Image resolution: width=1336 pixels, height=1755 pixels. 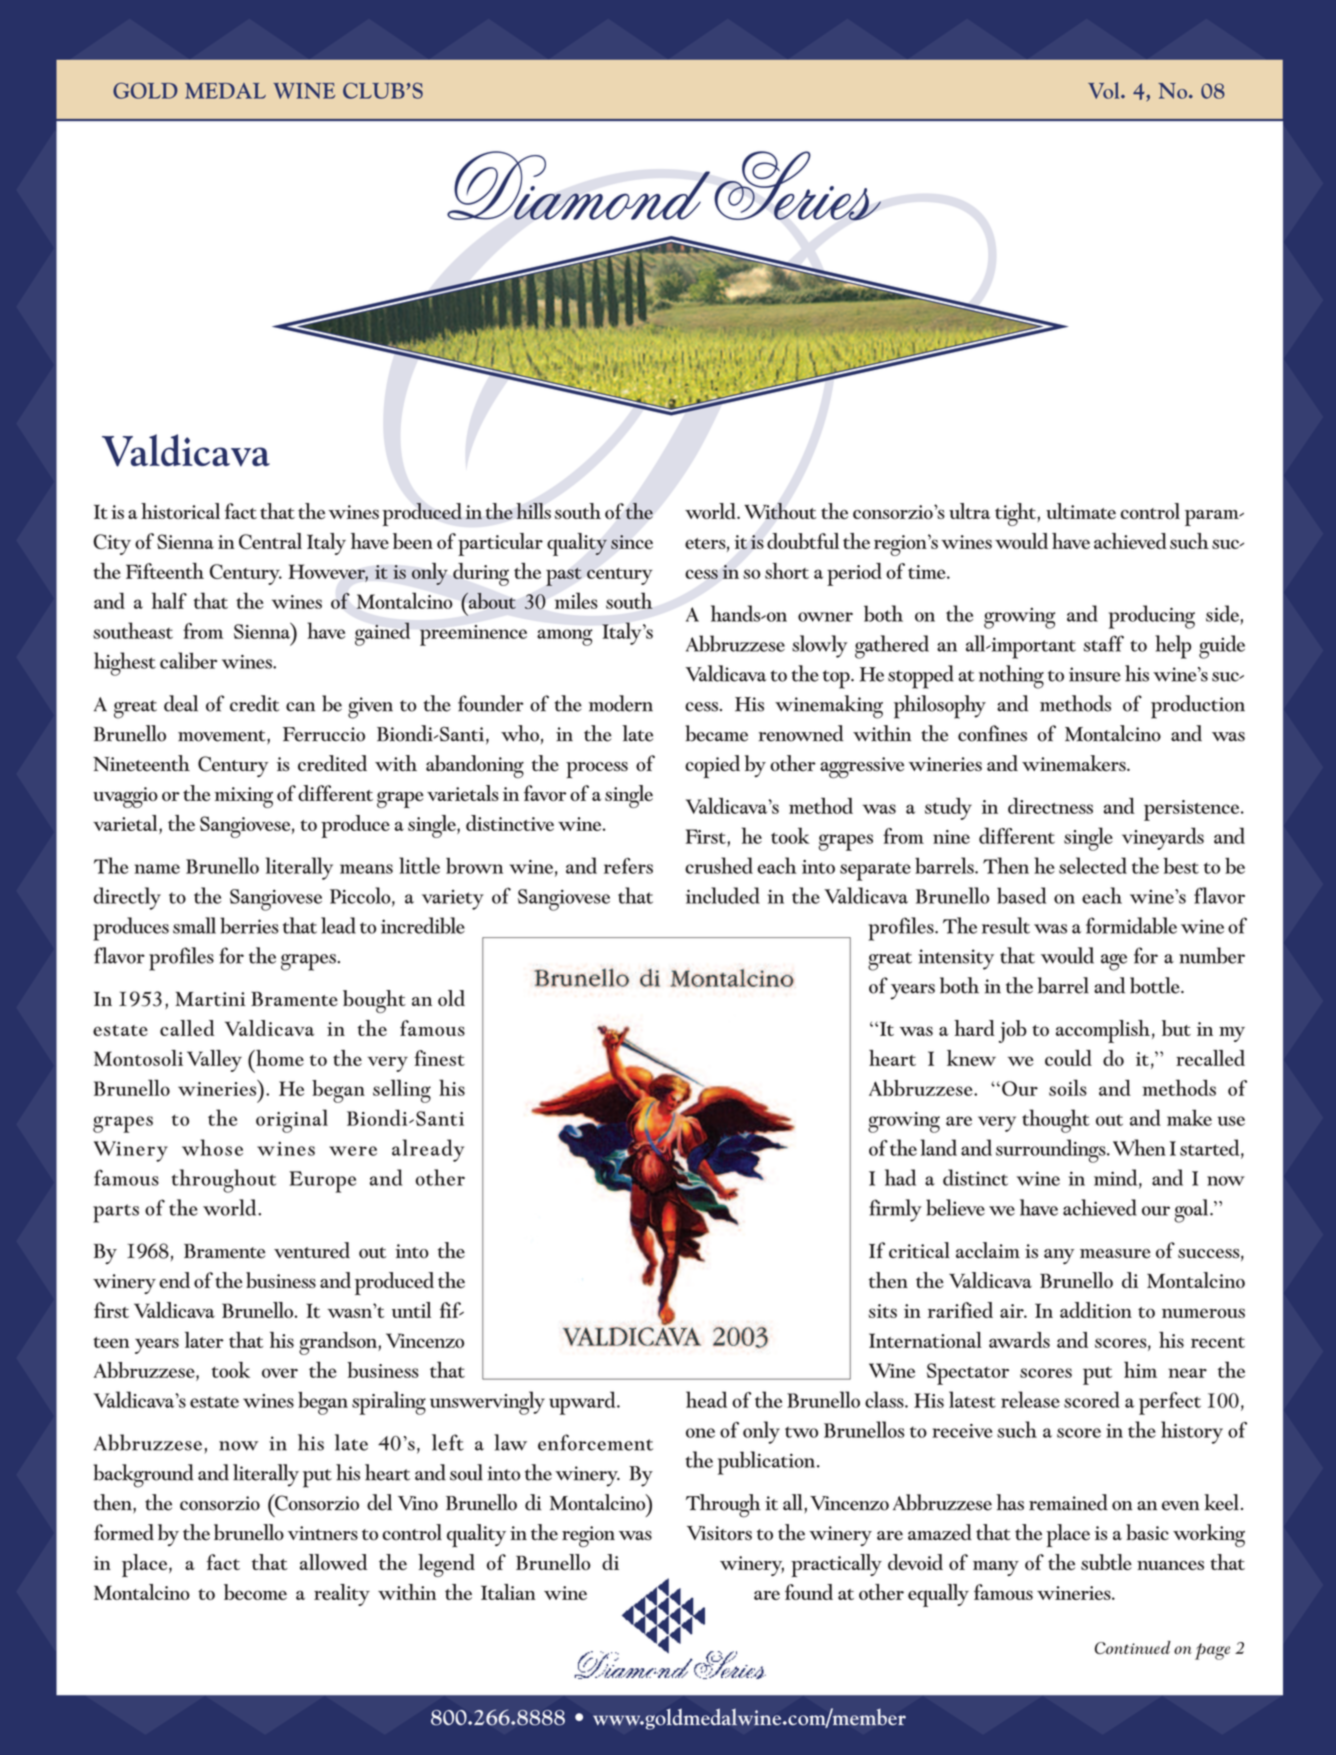 What do you see at coordinates (797, 186) in the screenshot?
I see `Series` at bounding box center [797, 186].
